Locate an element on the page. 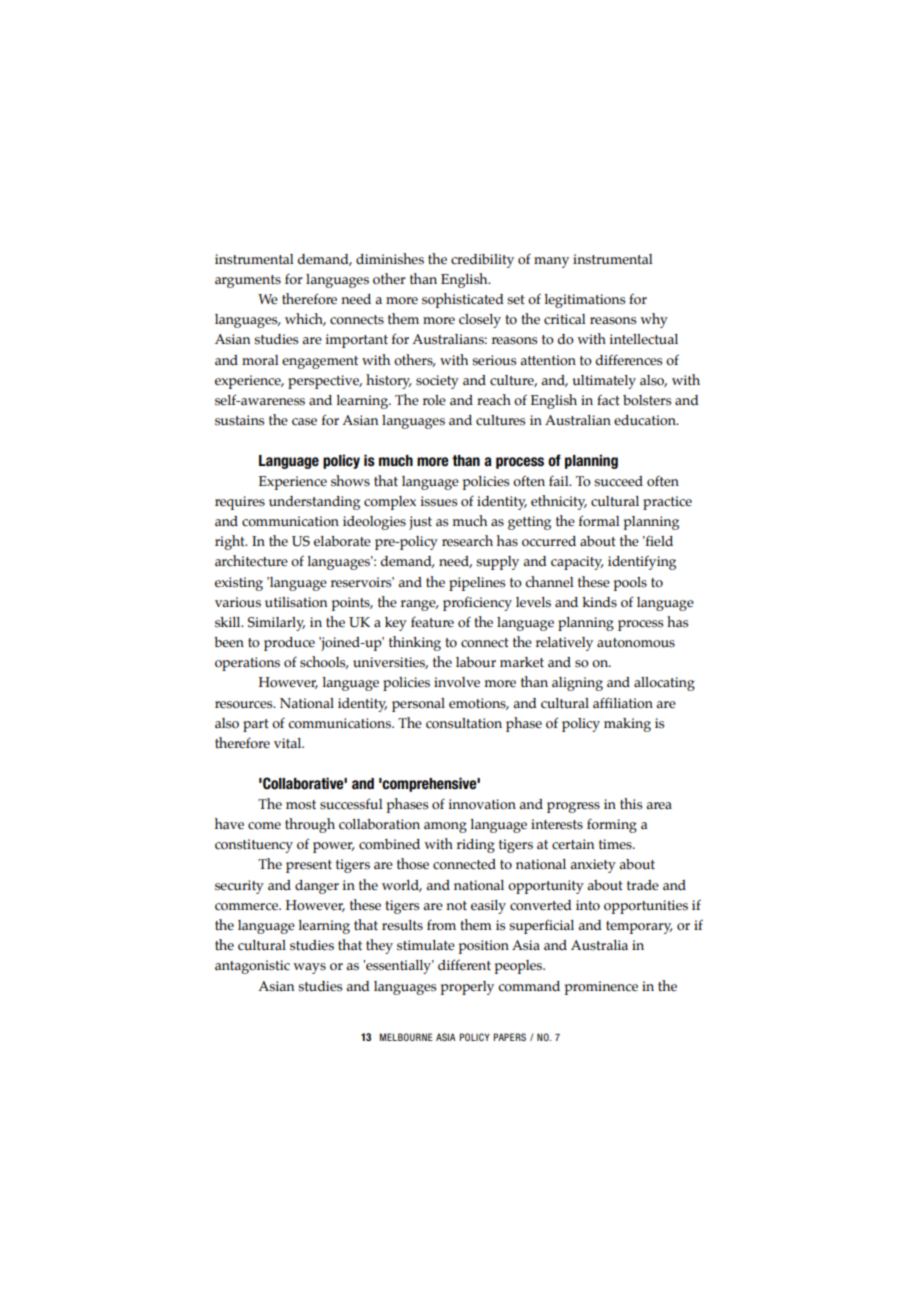  autonomous is located at coordinates (636, 643).
